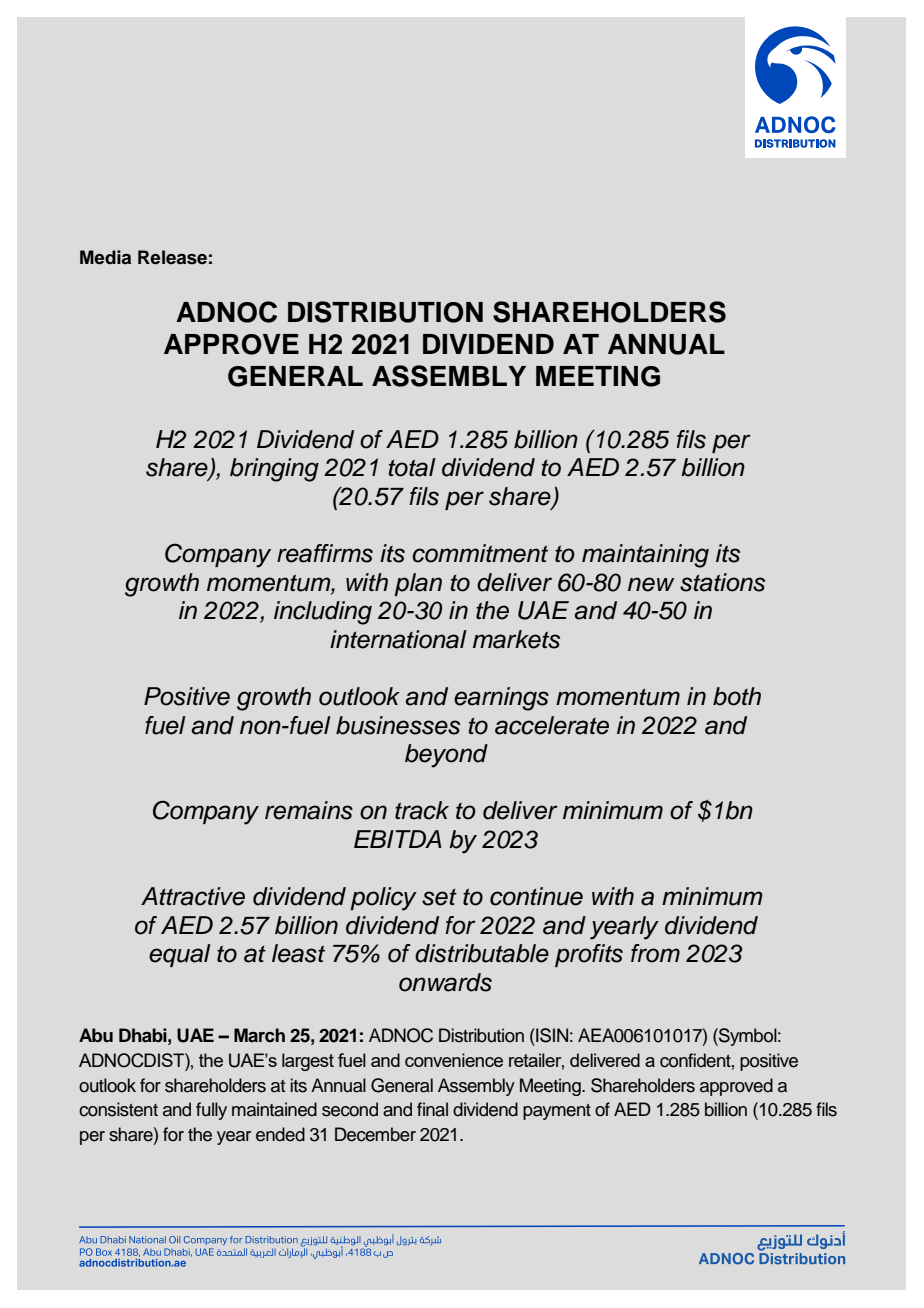  Describe the element at coordinates (645, 556) in the screenshot. I see `maintaining` at that location.
